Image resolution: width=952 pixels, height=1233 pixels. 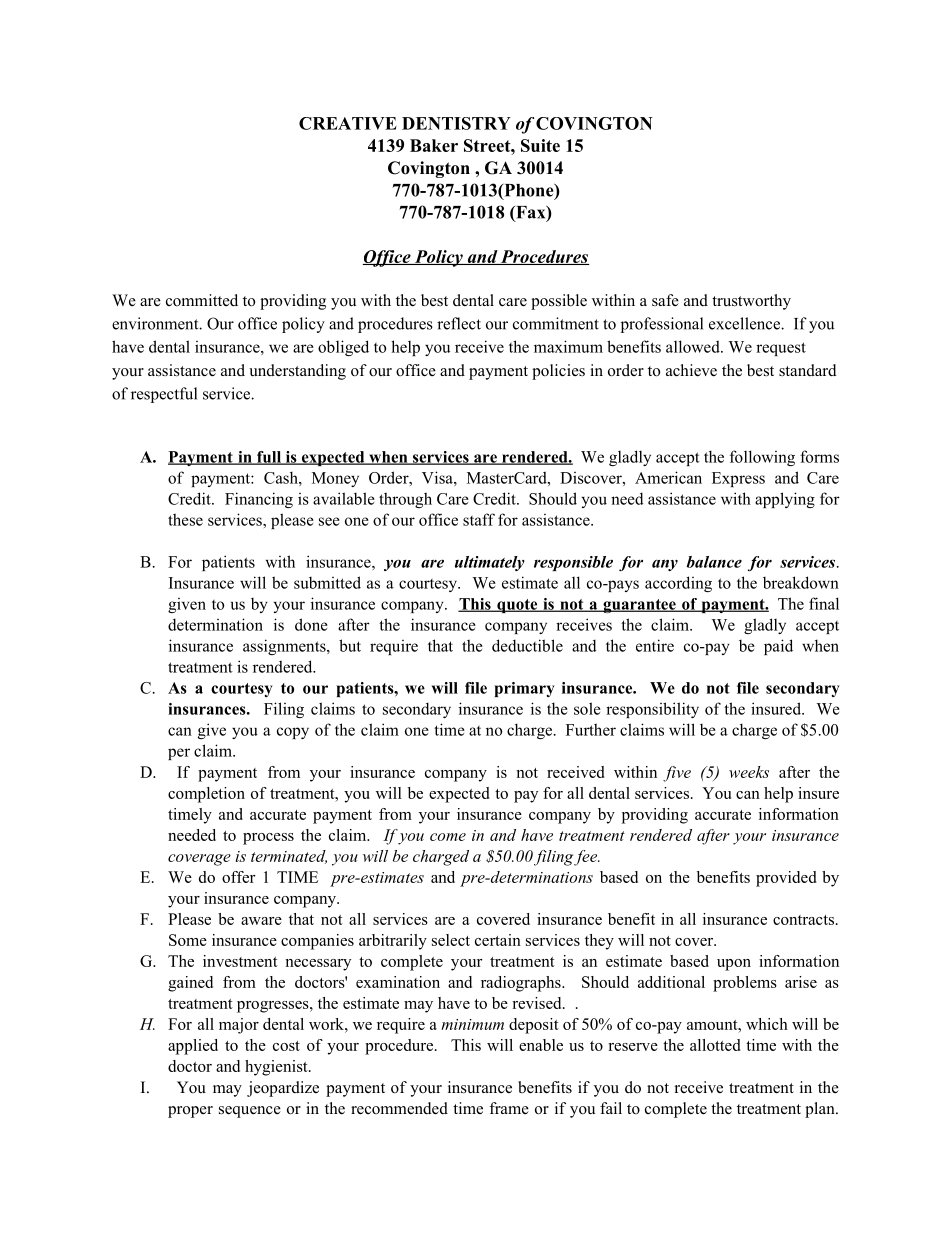 What do you see at coordinates (348, 123) in the screenshot?
I see `CREATIVE` at bounding box center [348, 123].
